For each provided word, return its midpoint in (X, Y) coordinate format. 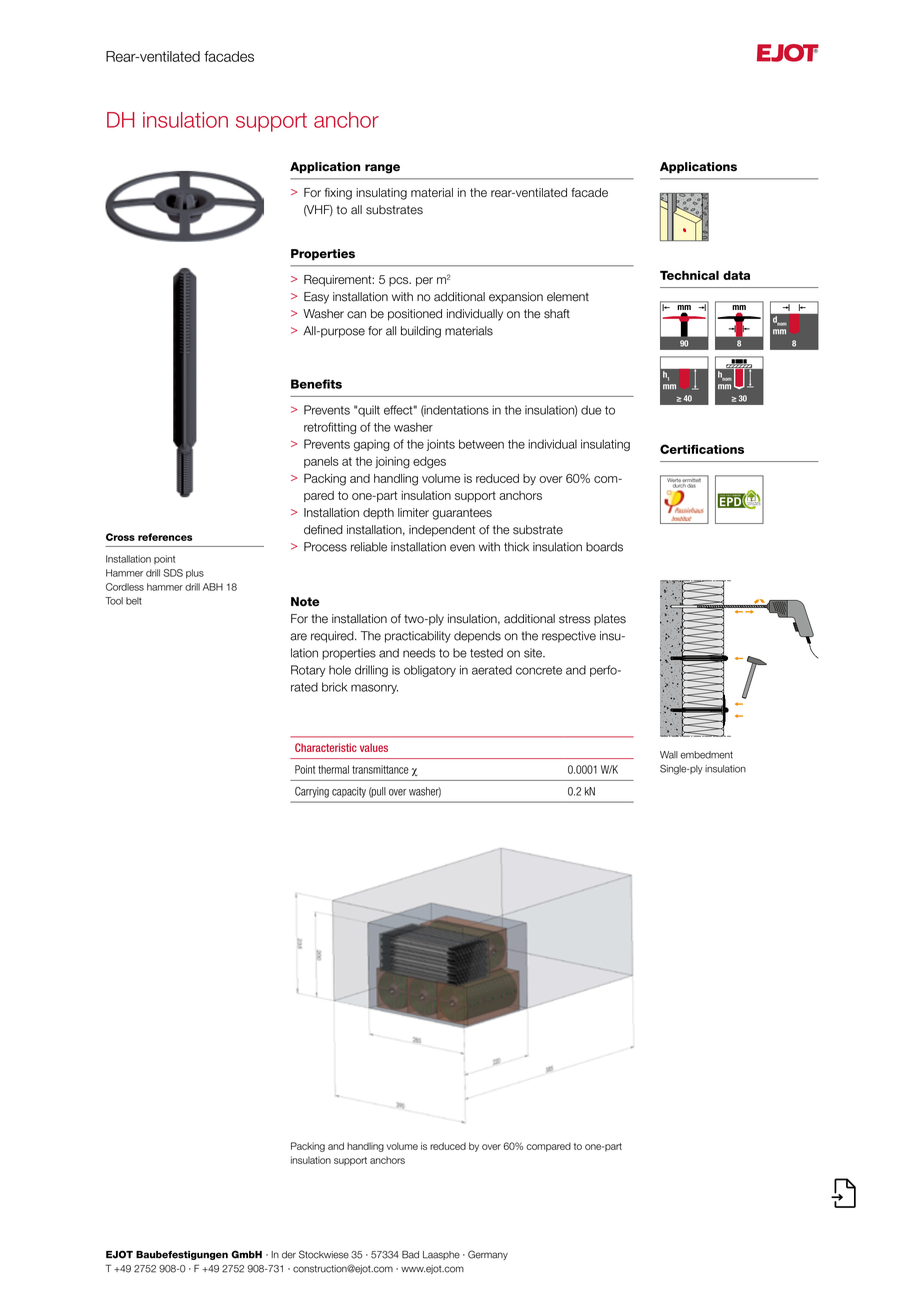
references (165, 537)
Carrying (312, 792)
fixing (338, 194)
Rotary (308, 671)
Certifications (702, 449)
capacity (349, 792)
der (289, 1255)
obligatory (430, 671)
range (382, 169)
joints (441, 445)
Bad (410, 1254)
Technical (689, 275)
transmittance (380, 769)
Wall (669, 755)
